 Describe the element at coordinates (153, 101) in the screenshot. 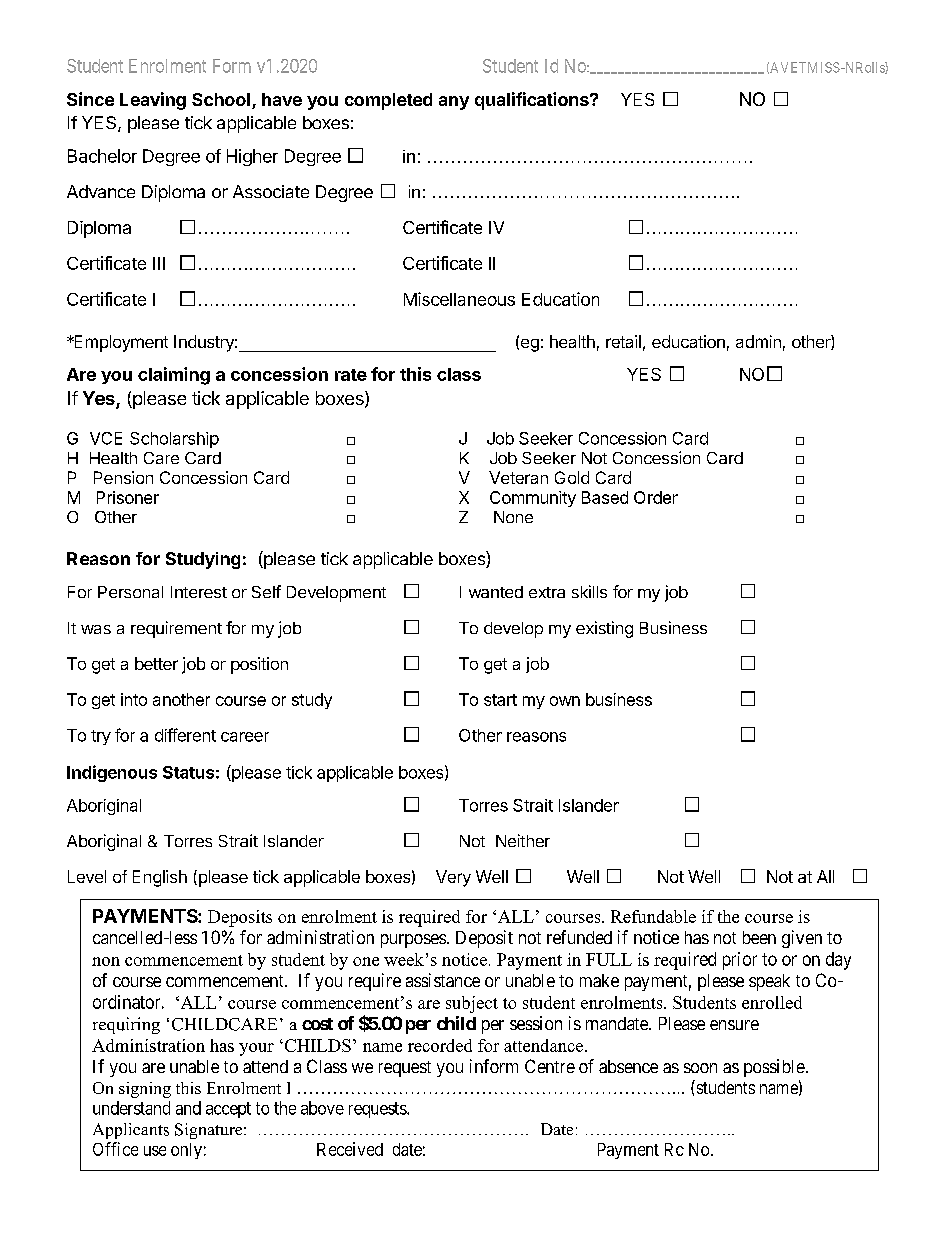

I see `Leaving` at that location.
